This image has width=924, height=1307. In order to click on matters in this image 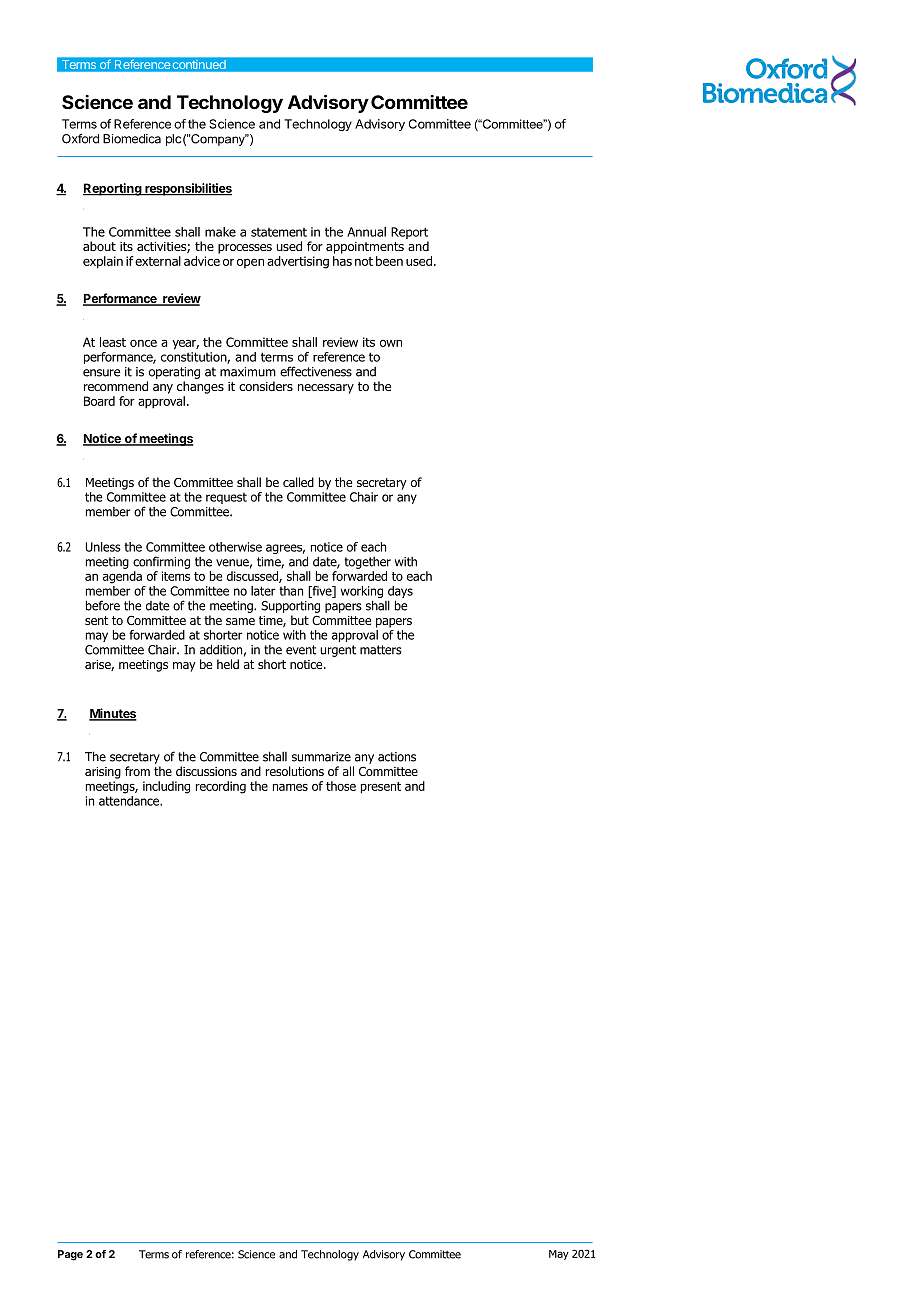, I will do `click(381, 650)`.
